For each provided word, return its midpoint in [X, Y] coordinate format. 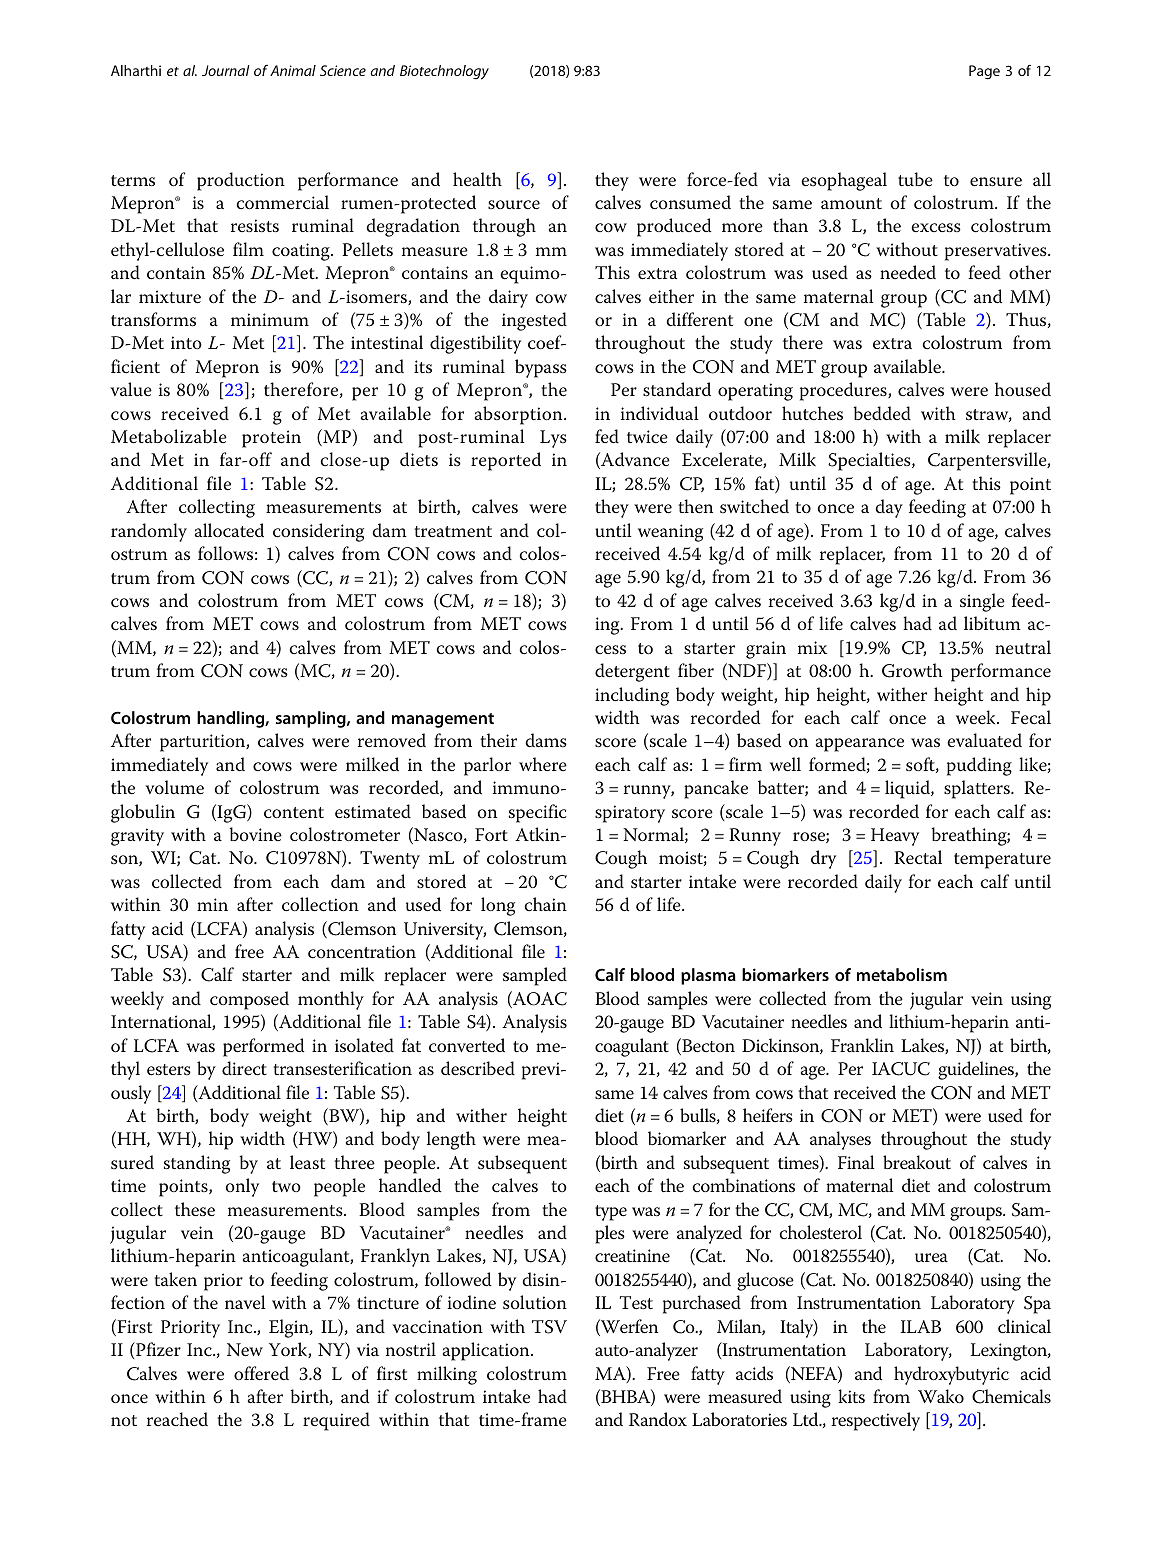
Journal [226, 70]
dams [546, 740]
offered [261, 1373]
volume [174, 787]
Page [984, 72]
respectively [876, 1421]
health [477, 179]
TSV [549, 1327]
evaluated [984, 740]
